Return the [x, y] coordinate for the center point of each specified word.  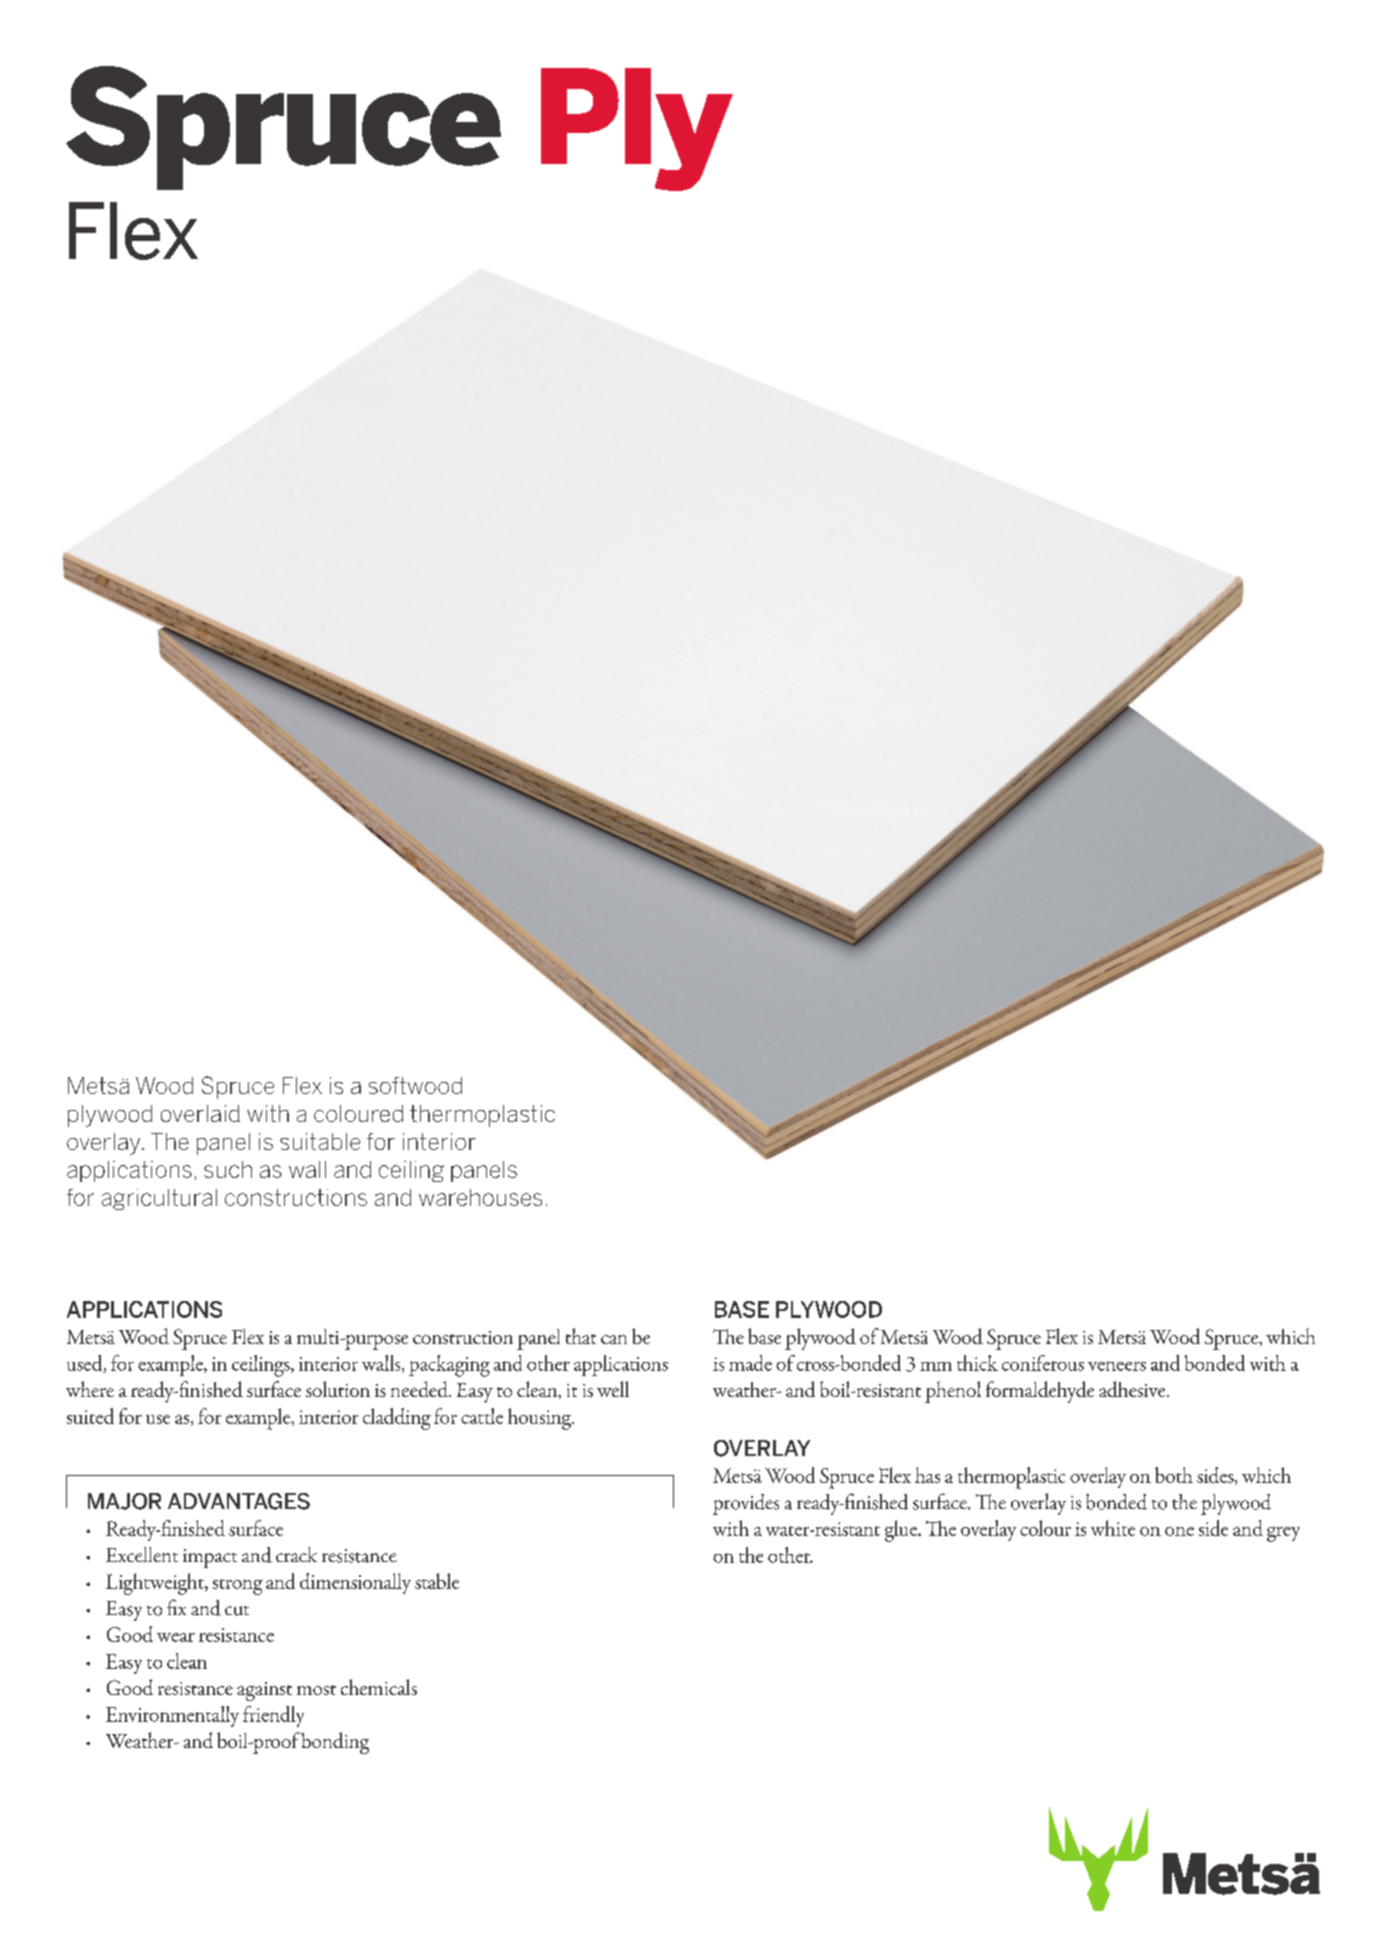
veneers [1117, 1366]
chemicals [379, 1687]
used [86, 1364]
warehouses [480, 1197]
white [1113, 1528]
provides [746, 1504]
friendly [273, 1716]
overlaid [200, 1113]
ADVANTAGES [239, 1501]
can [614, 1339]
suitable [320, 1141]
